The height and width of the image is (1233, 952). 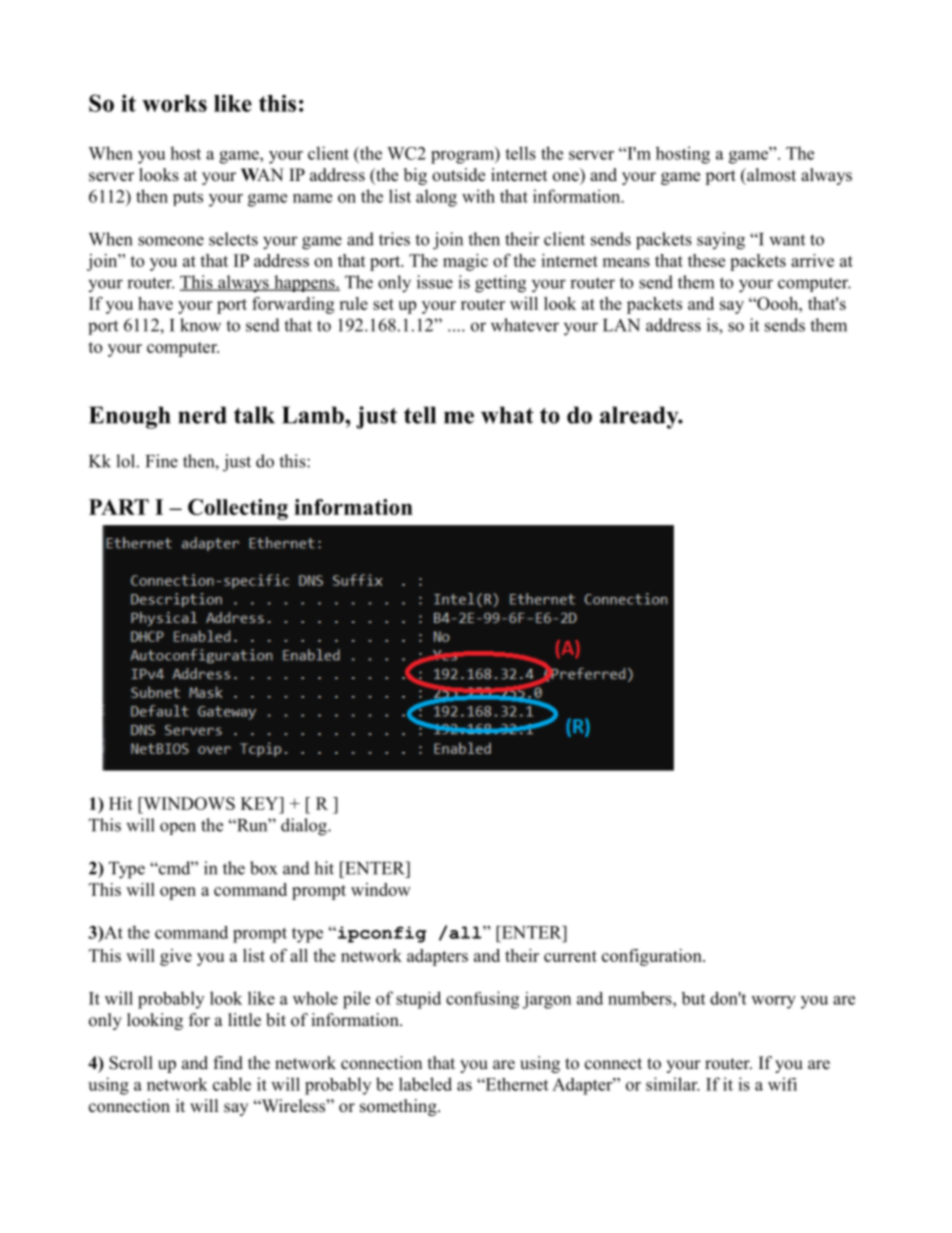 I want to click on works, so click(x=174, y=103).
